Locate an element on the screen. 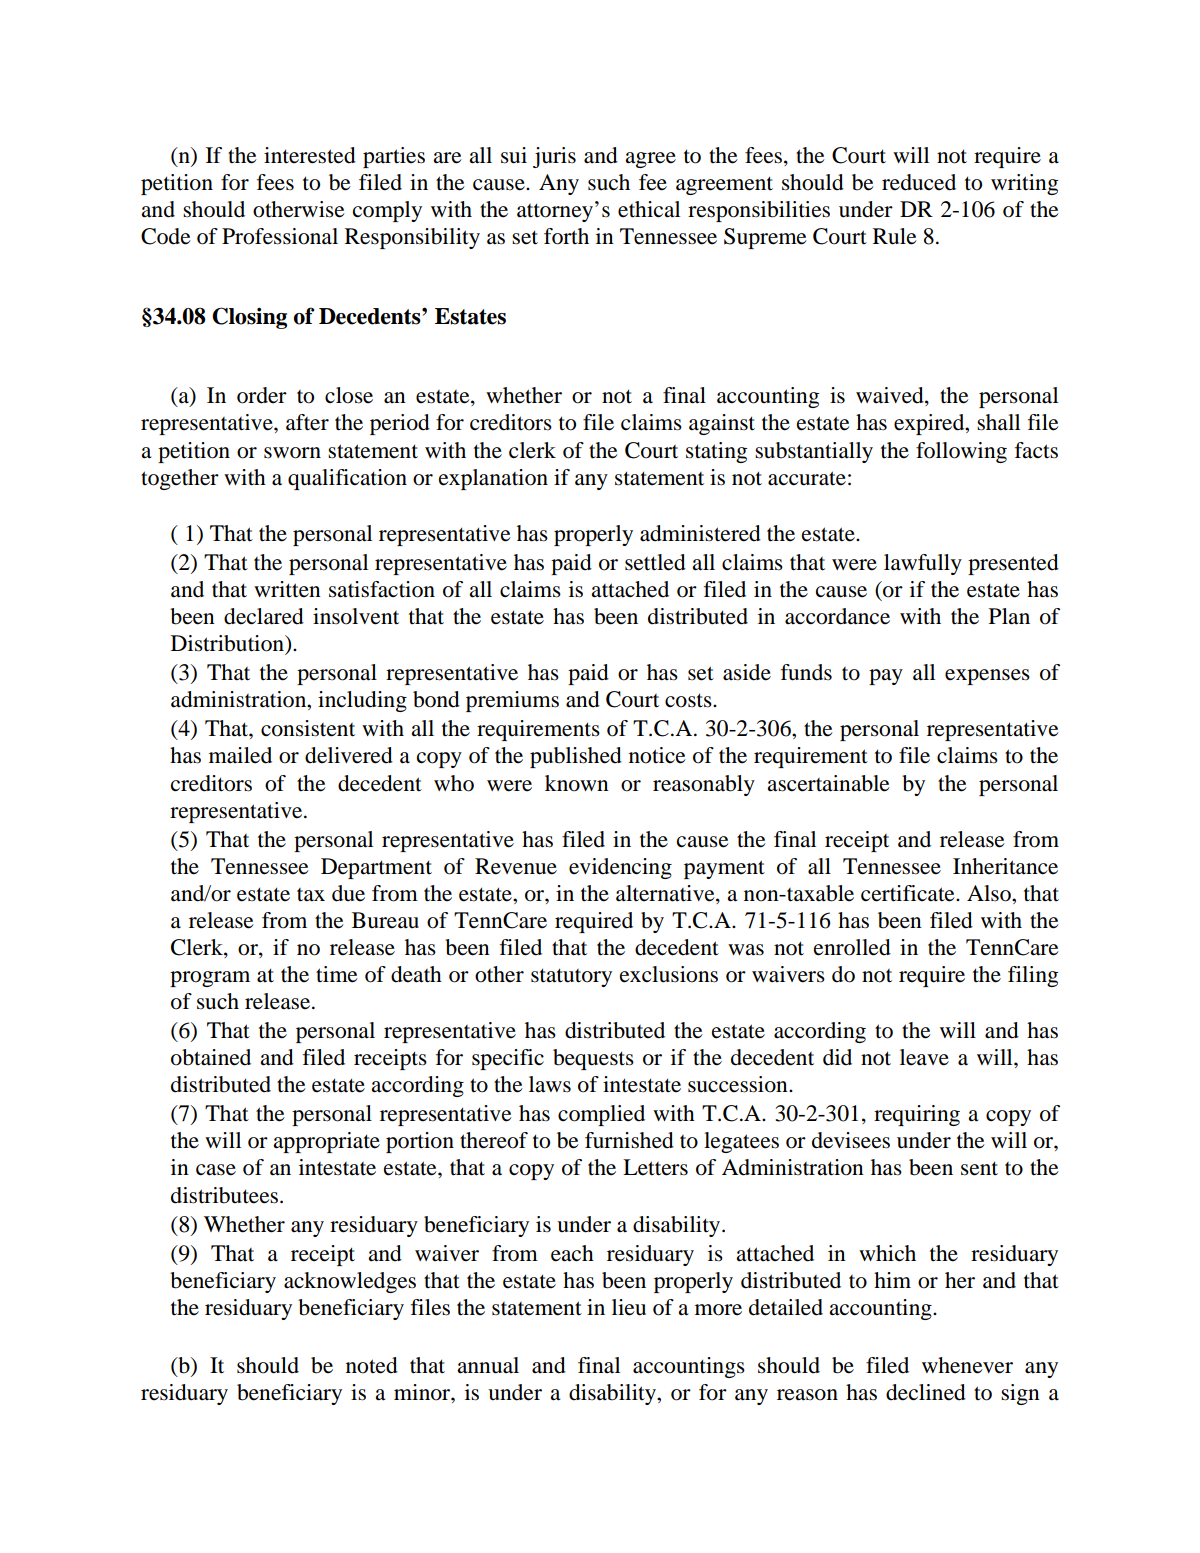 The width and height of the screenshot is (1200, 1553). Distribution is located at coordinates (228, 643).
